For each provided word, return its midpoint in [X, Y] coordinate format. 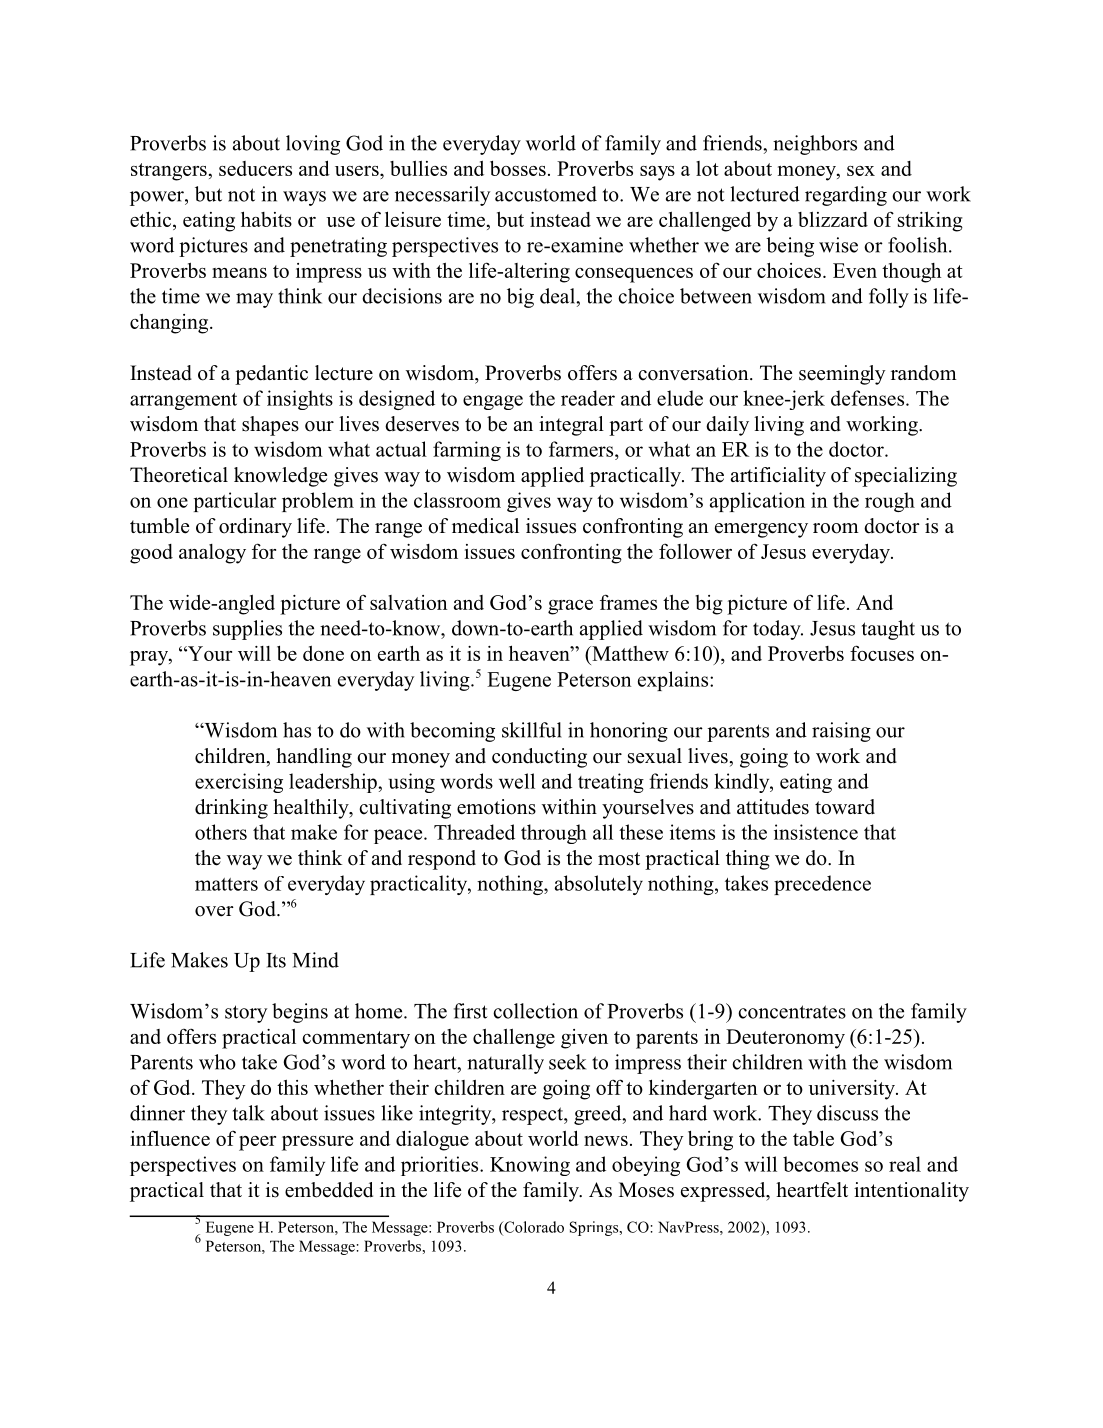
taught [888, 630]
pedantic [271, 375]
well [517, 781]
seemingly [842, 375]
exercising [239, 783]
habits [266, 219]
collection [535, 1011]
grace [570, 607]
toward [845, 807]
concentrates [792, 1012]
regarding [846, 196]
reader [588, 398]
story [246, 1014]
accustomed [546, 194]
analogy [212, 554]
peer [257, 1143]
